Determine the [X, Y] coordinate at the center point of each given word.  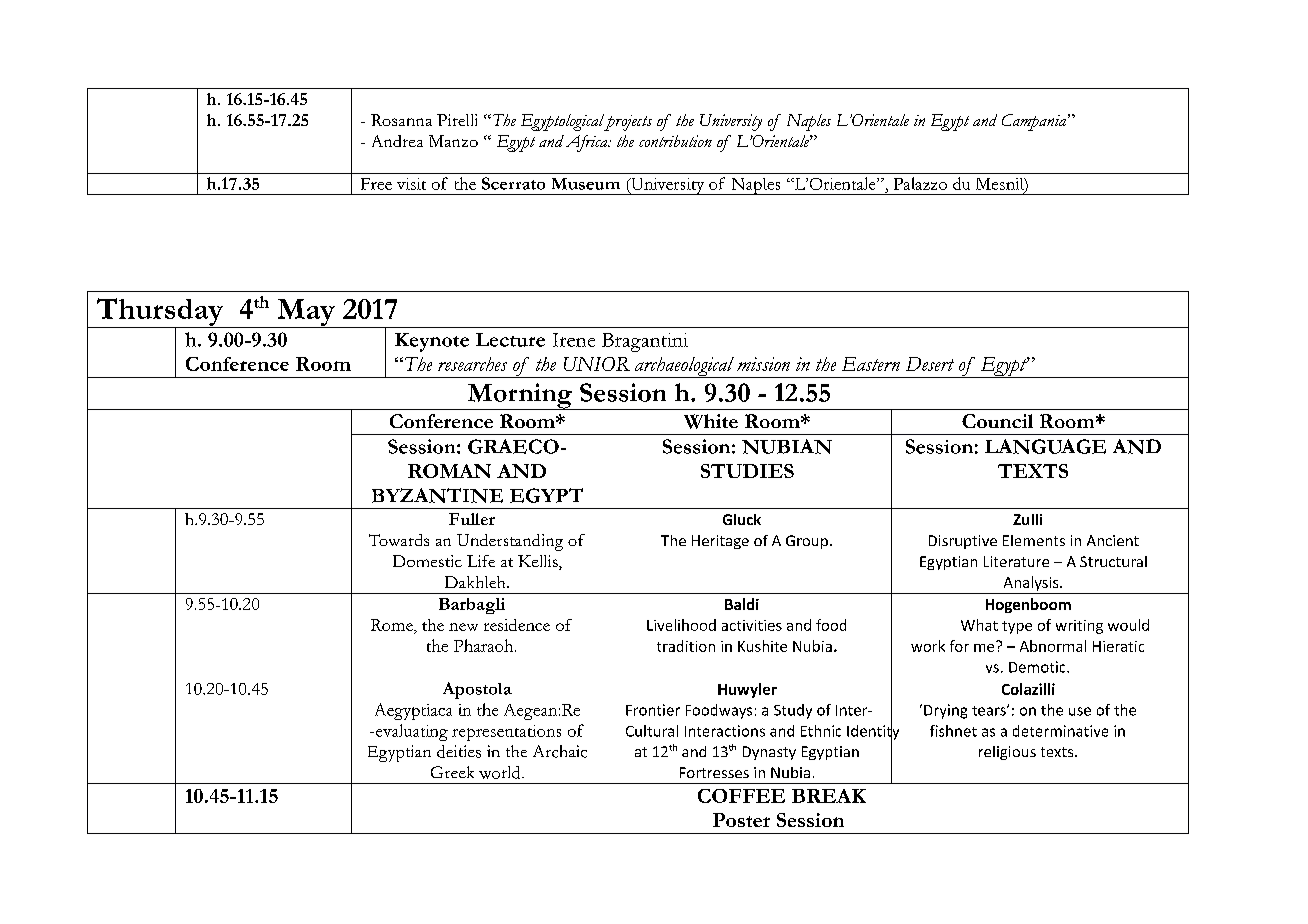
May [306, 313]
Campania [1035, 122]
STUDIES [747, 471]
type [1017, 627]
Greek [452, 772]
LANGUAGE [1045, 446]
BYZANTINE [437, 495]
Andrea [397, 141]
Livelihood [681, 625]
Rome [393, 625]
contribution [675, 141]
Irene [574, 340]
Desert [930, 364]
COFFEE [741, 796]
